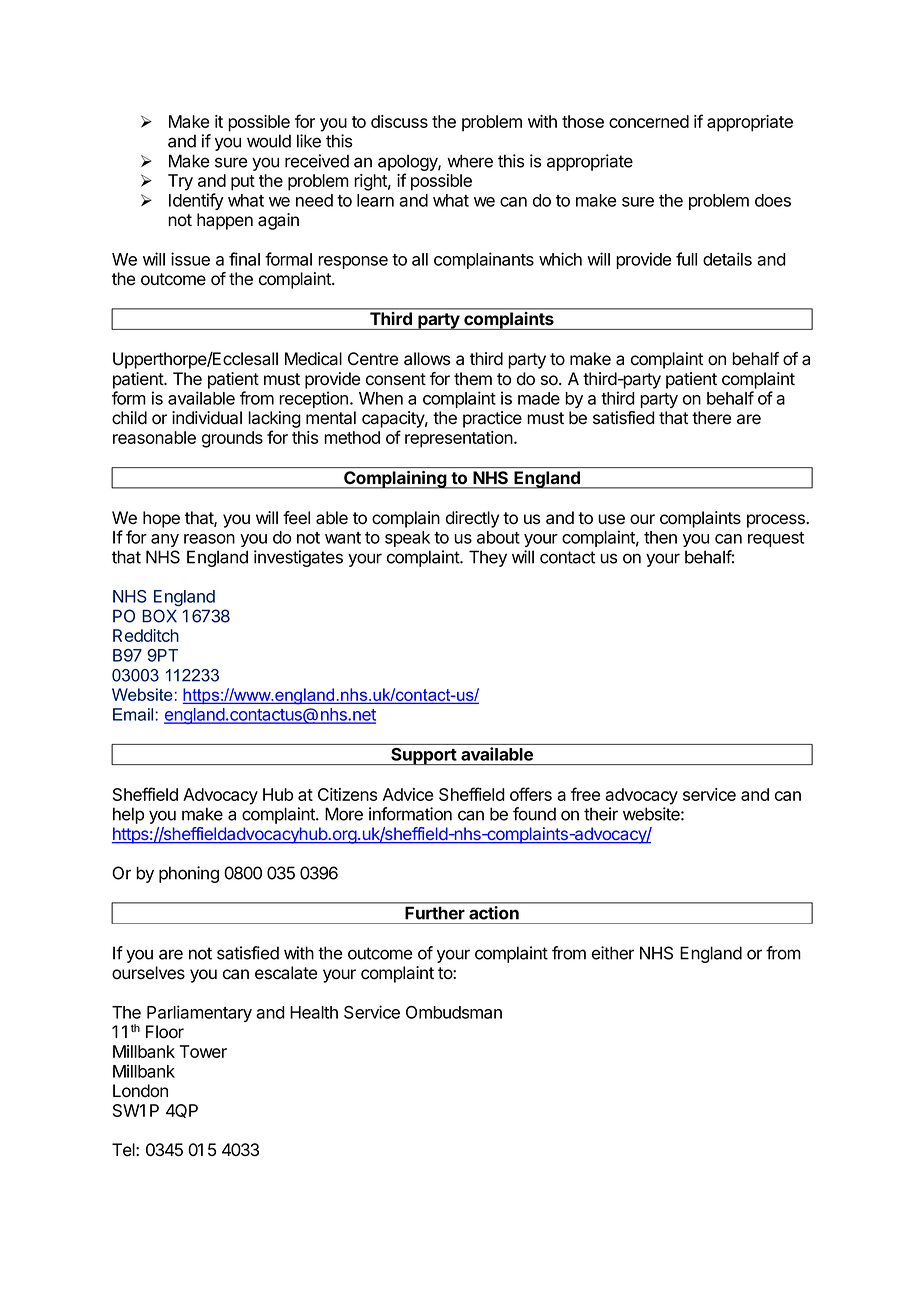  I want to click on Ombudsman, so click(454, 1012).
